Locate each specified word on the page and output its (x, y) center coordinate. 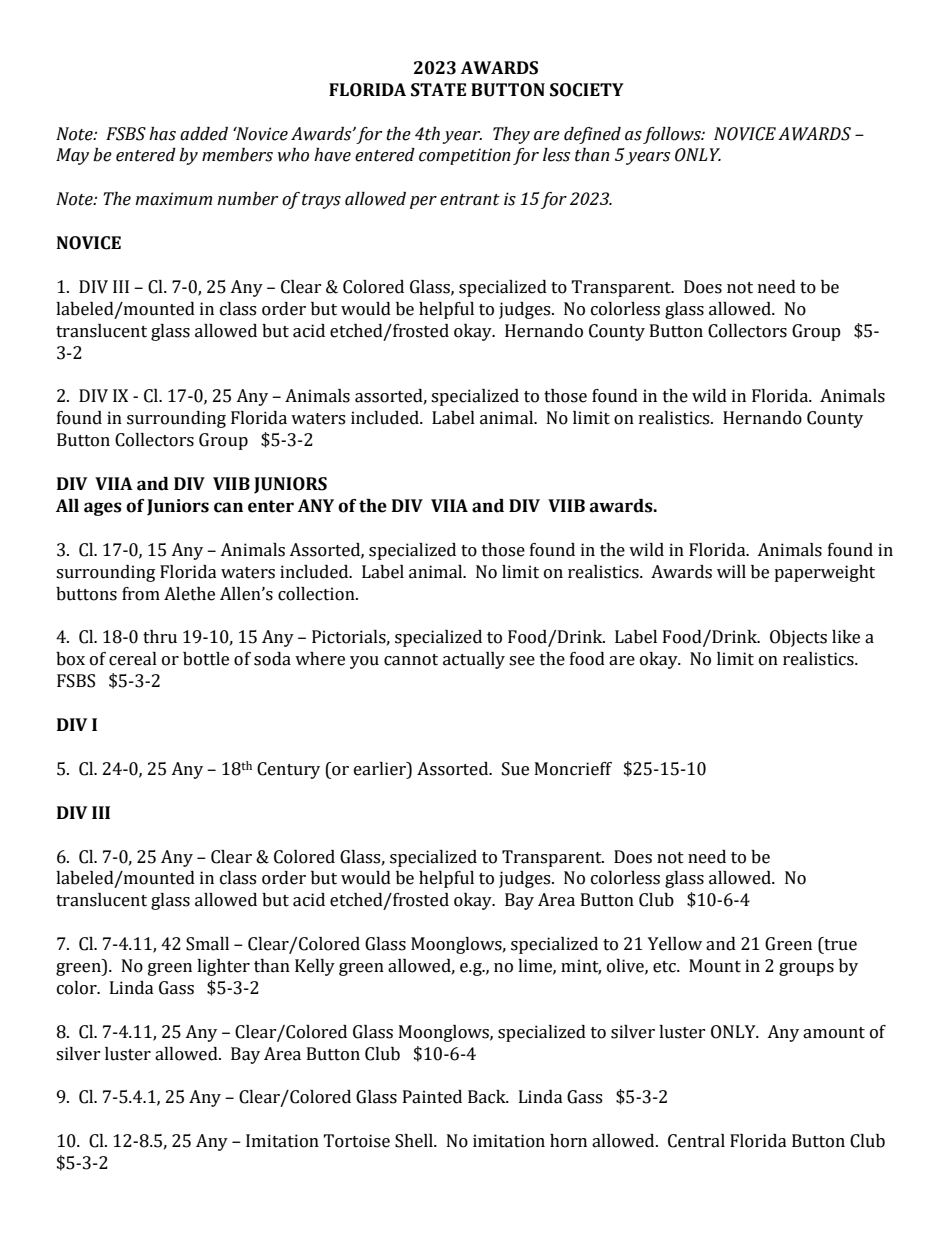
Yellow (675, 944)
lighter (223, 967)
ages (103, 509)
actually (474, 660)
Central (696, 1141)
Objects (798, 638)
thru (160, 637)
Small (207, 944)
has (162, 134)
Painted (432, 1097)
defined (592, 135)
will (731, 571)
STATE (438, 90)
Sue (515, 769)
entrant (470, 200)
